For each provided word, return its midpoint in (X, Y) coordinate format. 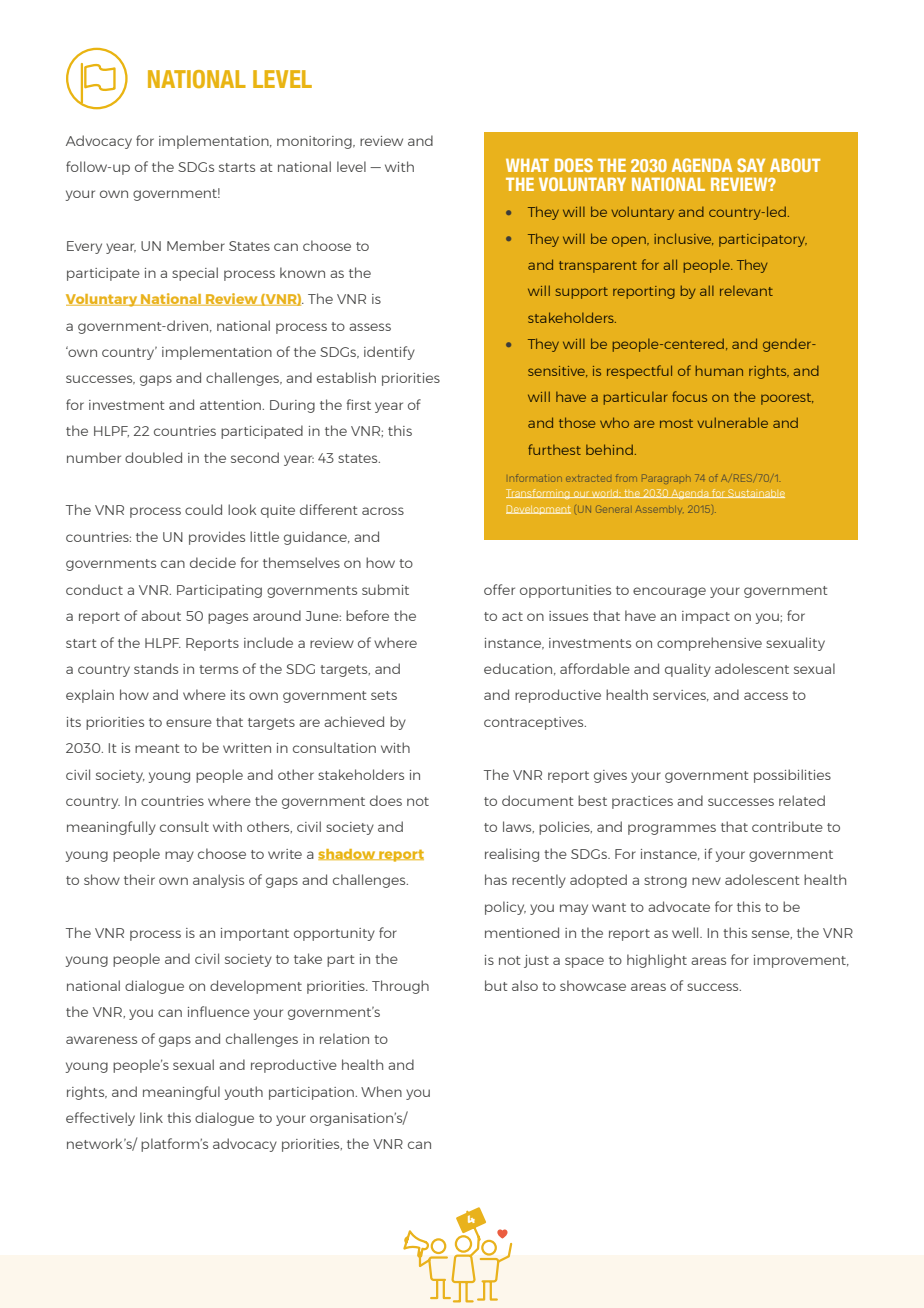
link (151, 1117)
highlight (657, 961)
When (381, 1091)
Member (196, 245)
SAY (751, 165)
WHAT (527, 165)
